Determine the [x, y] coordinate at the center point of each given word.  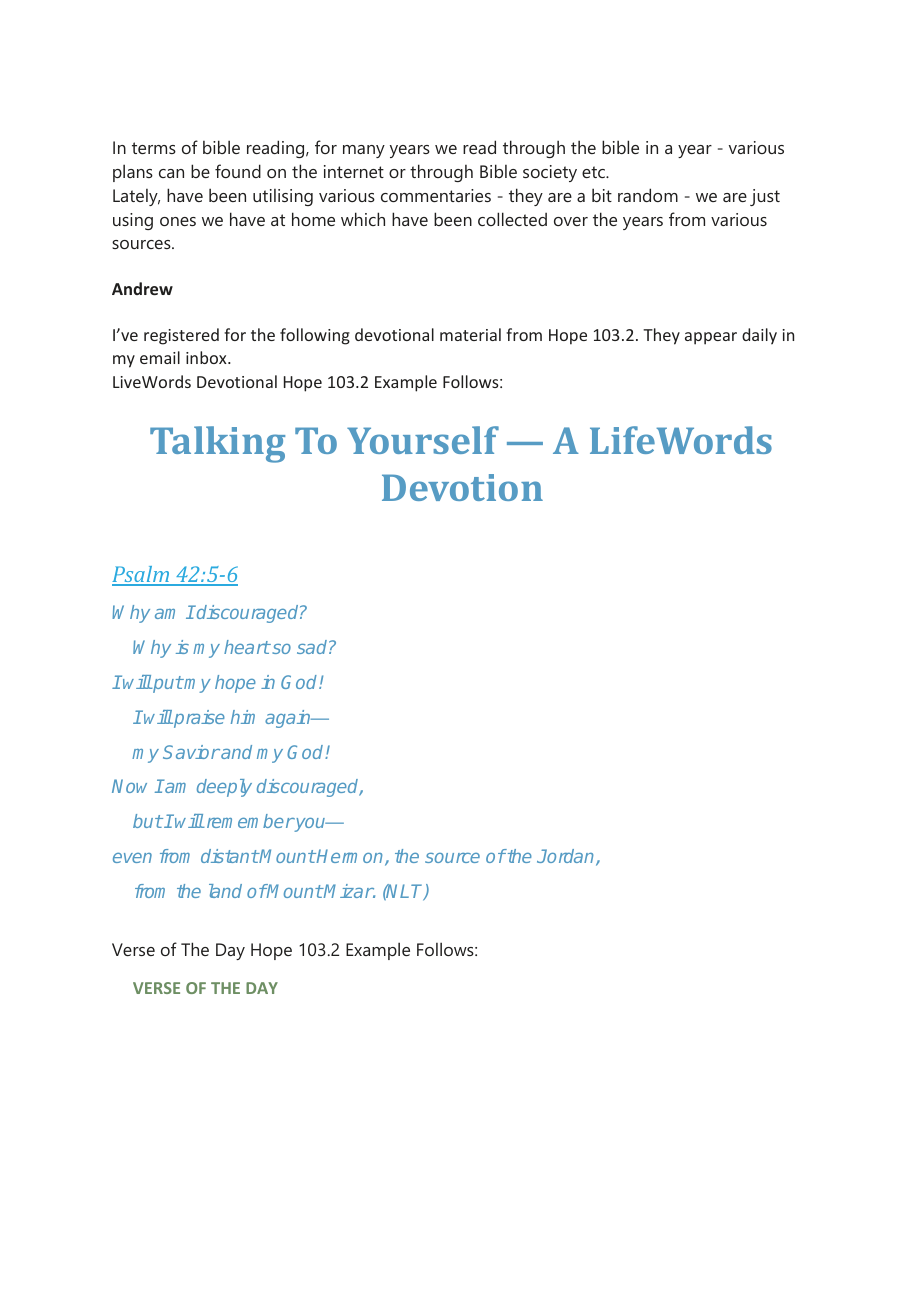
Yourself [423, 440]
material [470, 334]
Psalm [142, 575]
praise [198, 719]
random [648, 195]
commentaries [436, 195]
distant [230, 856]
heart [247, 647]
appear [711, 338]
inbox [207, 357]
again [289, 719]
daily [759, 336]
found [238, 171]
